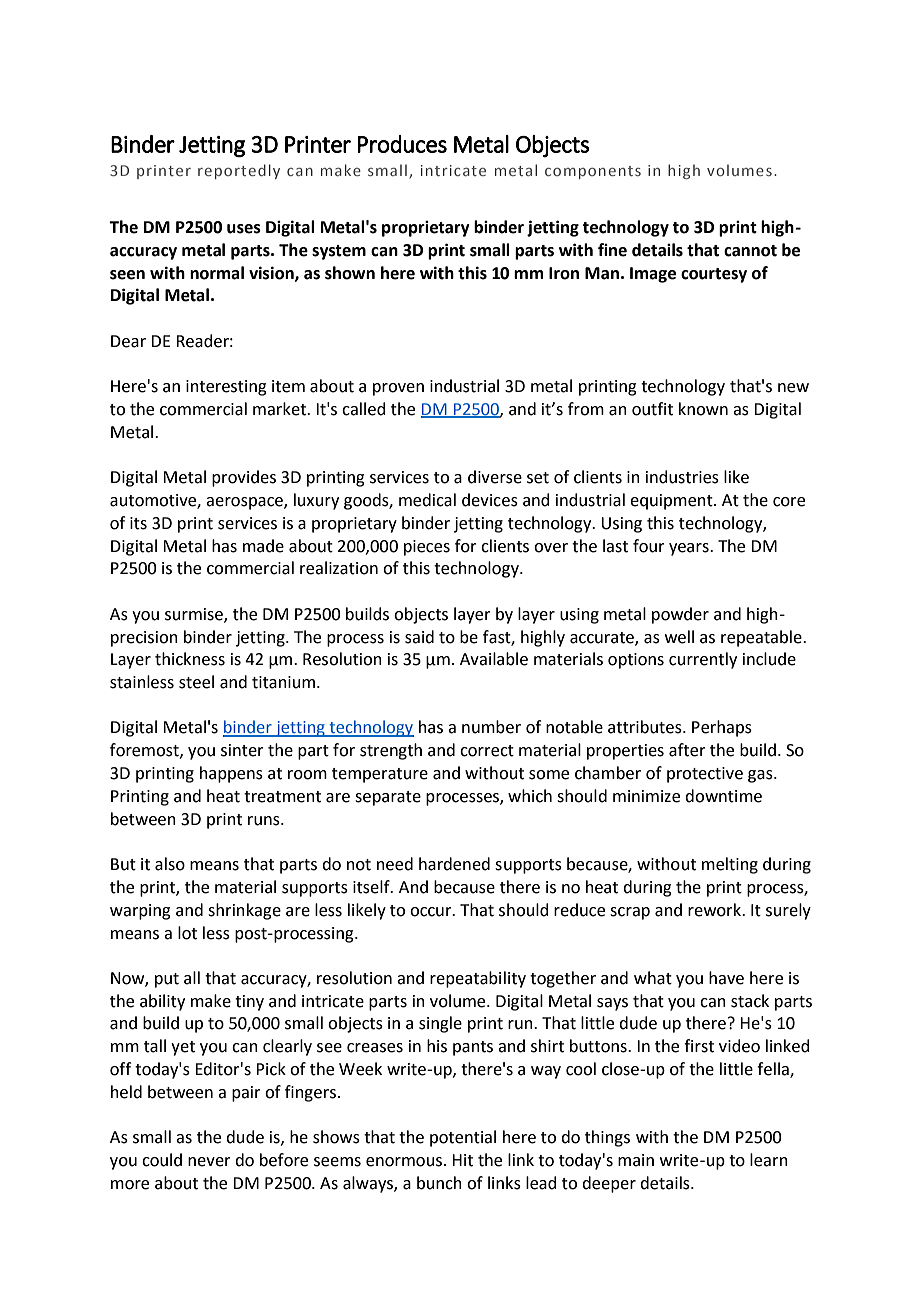 This screenshot has height=1308, width=924. Describe the element at coordinates (402, 144) in the screenshot. I see `Produces` at that location.
